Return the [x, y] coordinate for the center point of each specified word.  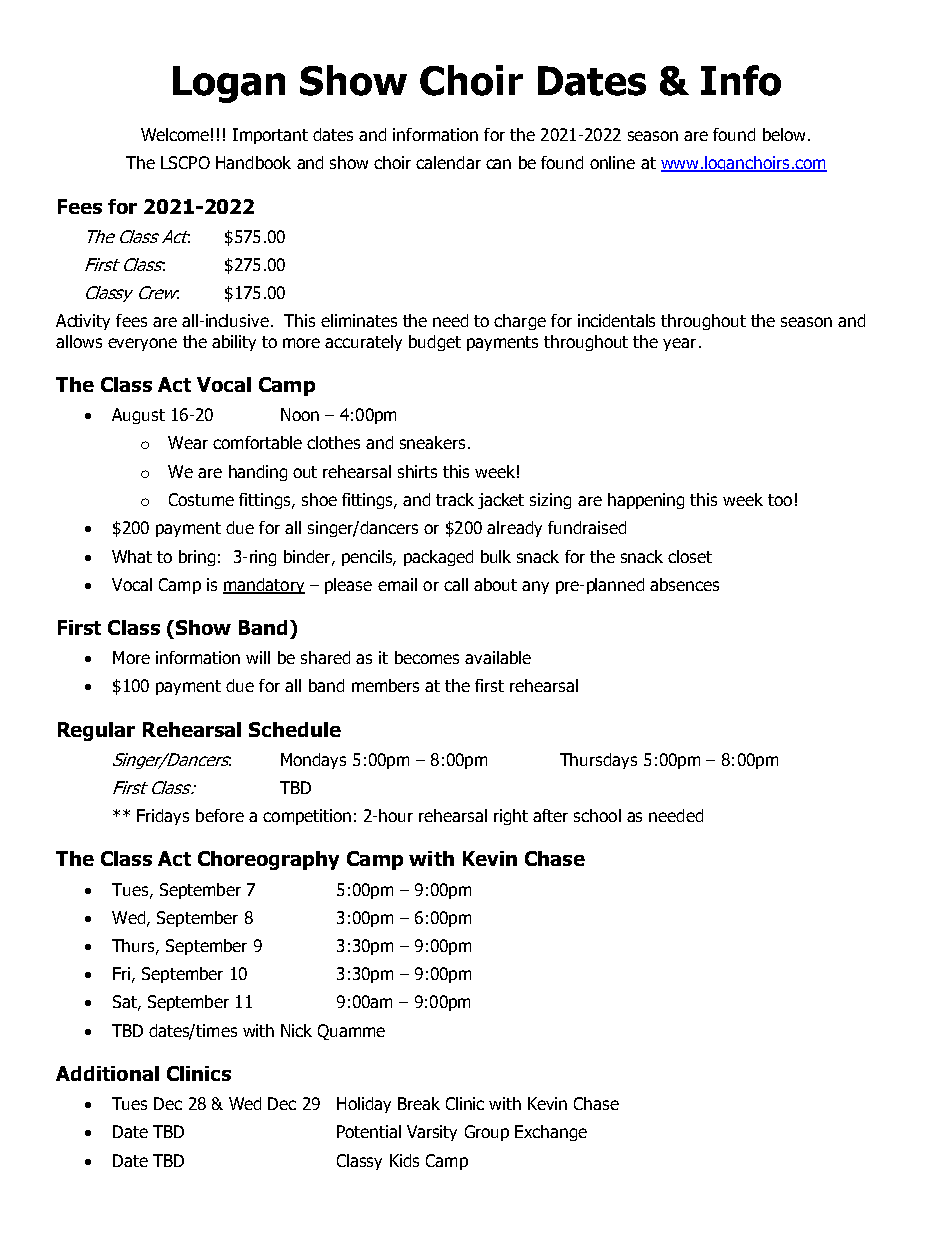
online [612, 162]
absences [684, 584]
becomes [427, 657]
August [138, 416]
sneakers [432, 442]
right [511, 817]
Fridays [163, 817]
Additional [107, 1073]
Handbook [253, 162]
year [679, 344]
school [597, 815]
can [498, 164]
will [258, 657]
